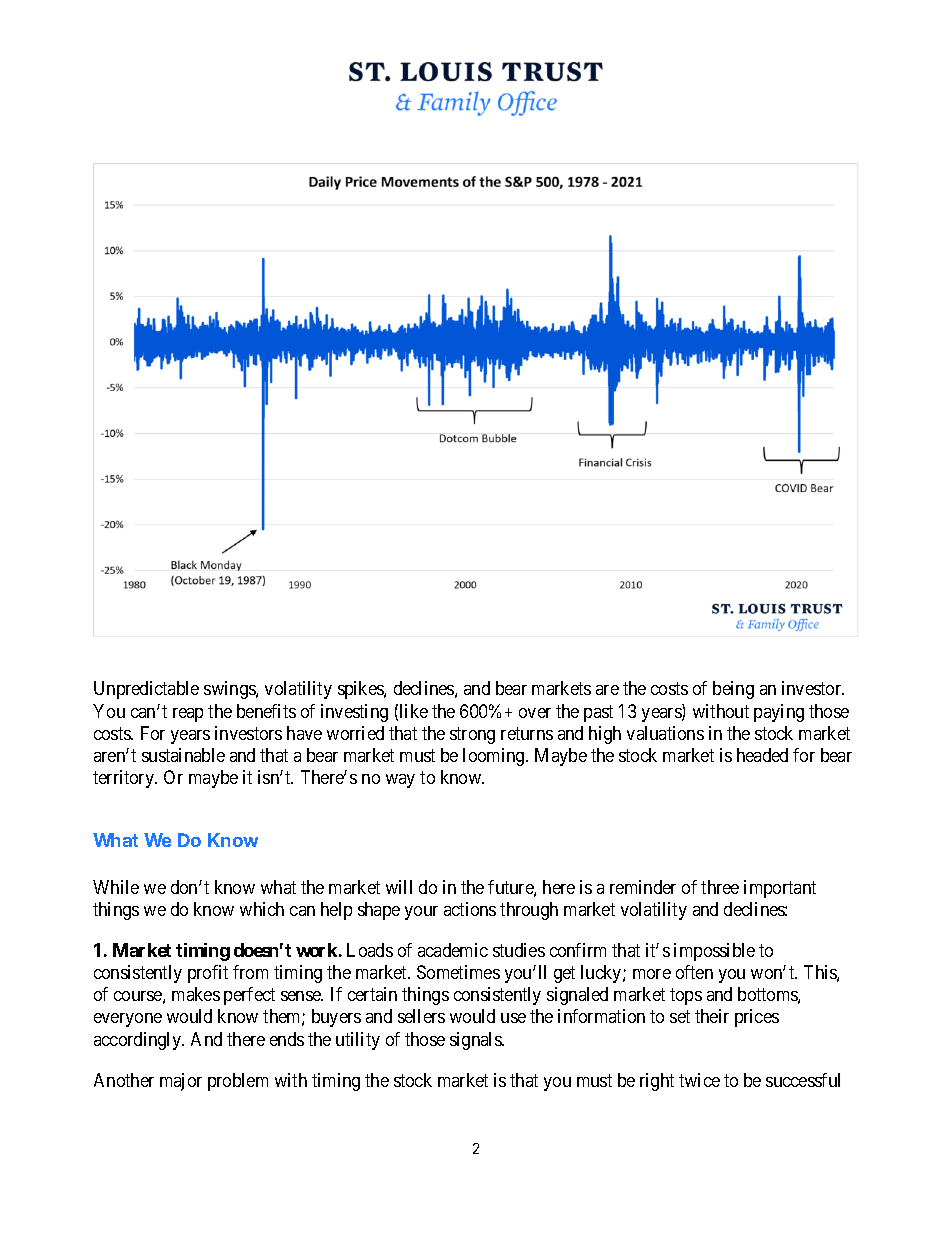  What do you see at coordinates (476, 1041) in the screenshot?
I see `signals` at bounding box center [476, 1041].
